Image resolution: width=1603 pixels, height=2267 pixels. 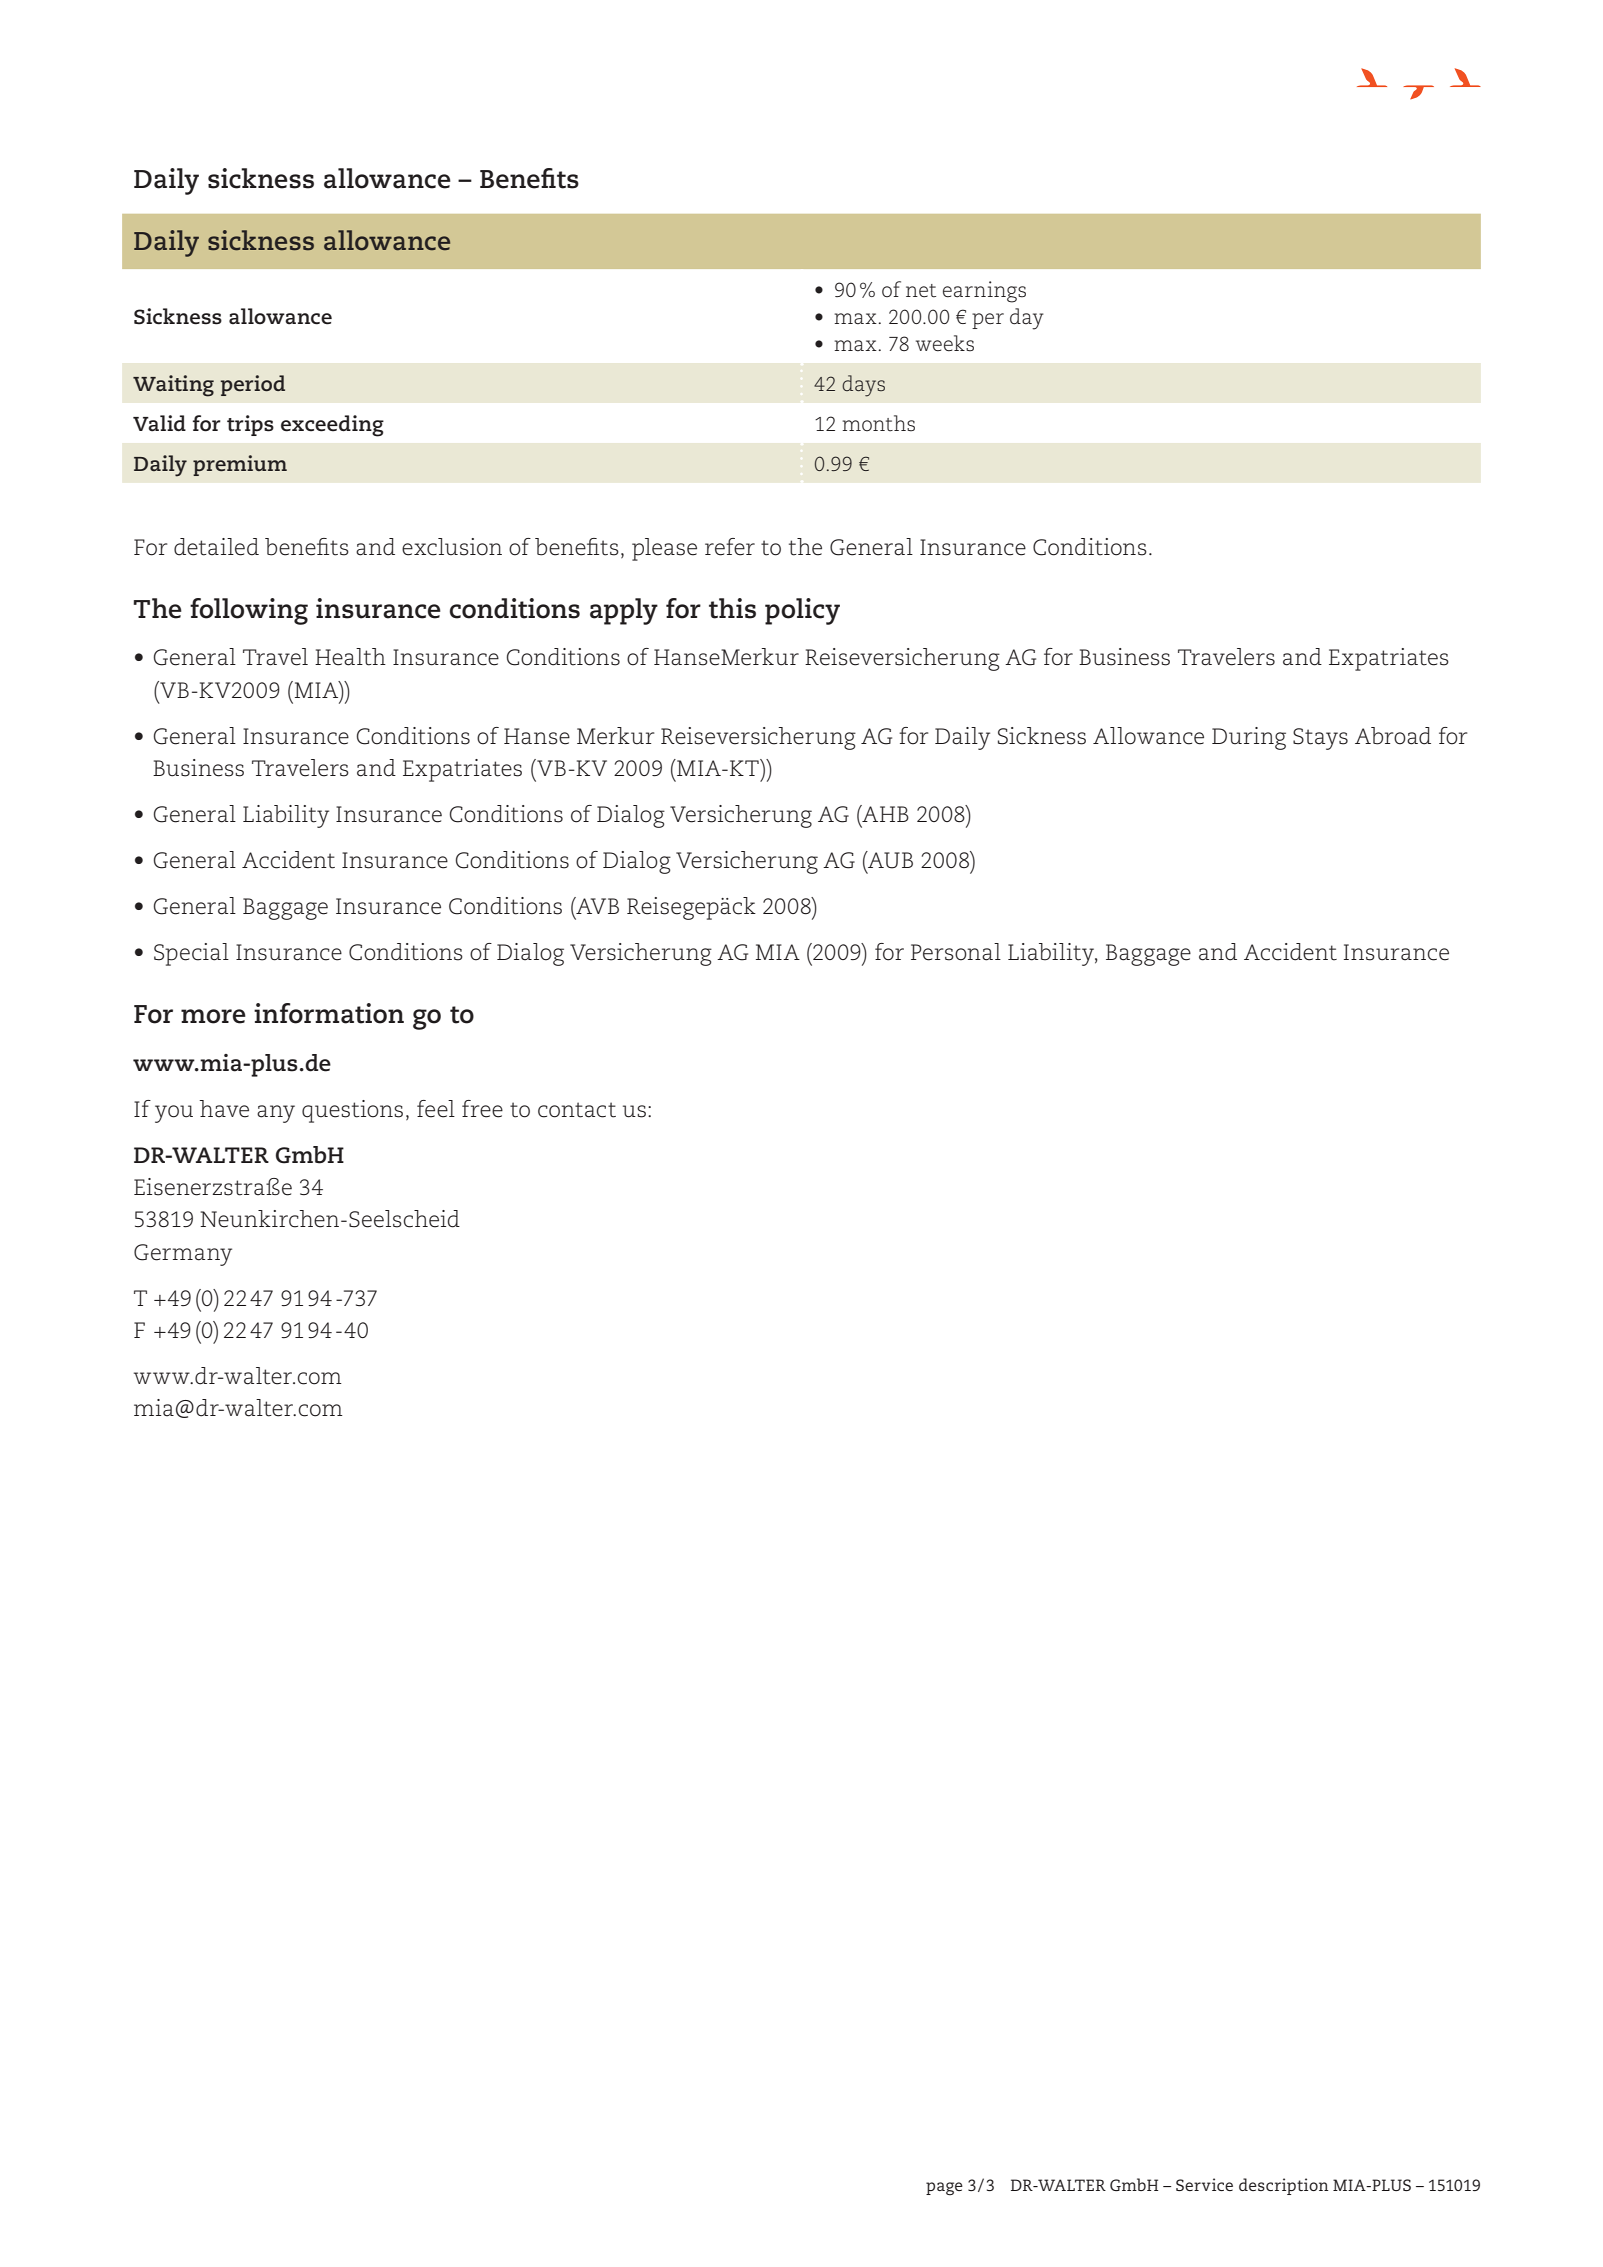 I want to click on AUB, so click(x=889, y=860).
